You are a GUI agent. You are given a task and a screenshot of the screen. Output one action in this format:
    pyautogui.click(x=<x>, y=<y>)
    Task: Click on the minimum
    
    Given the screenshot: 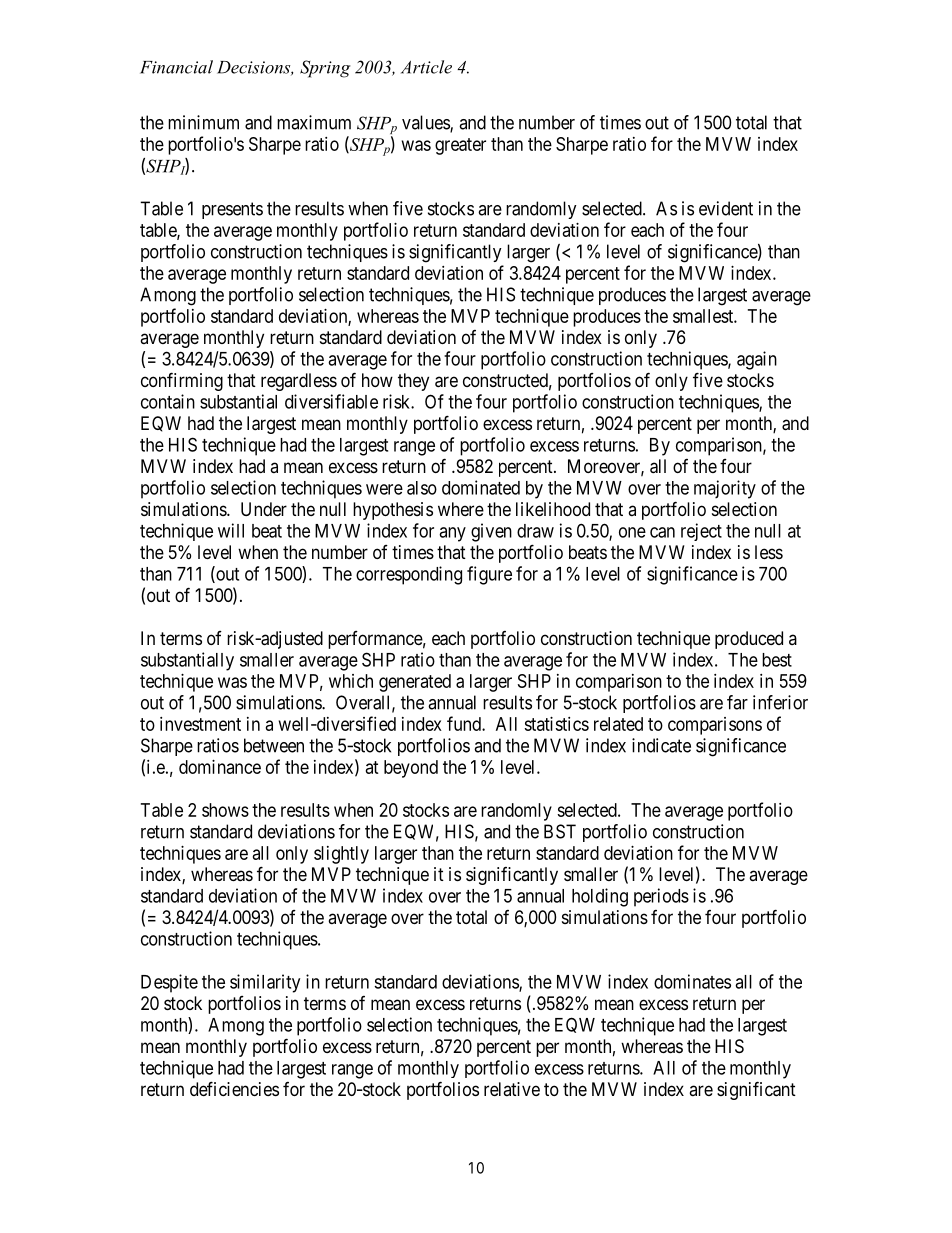 What is the action you would take?
    pyautogui.click(x=203, y=122)
